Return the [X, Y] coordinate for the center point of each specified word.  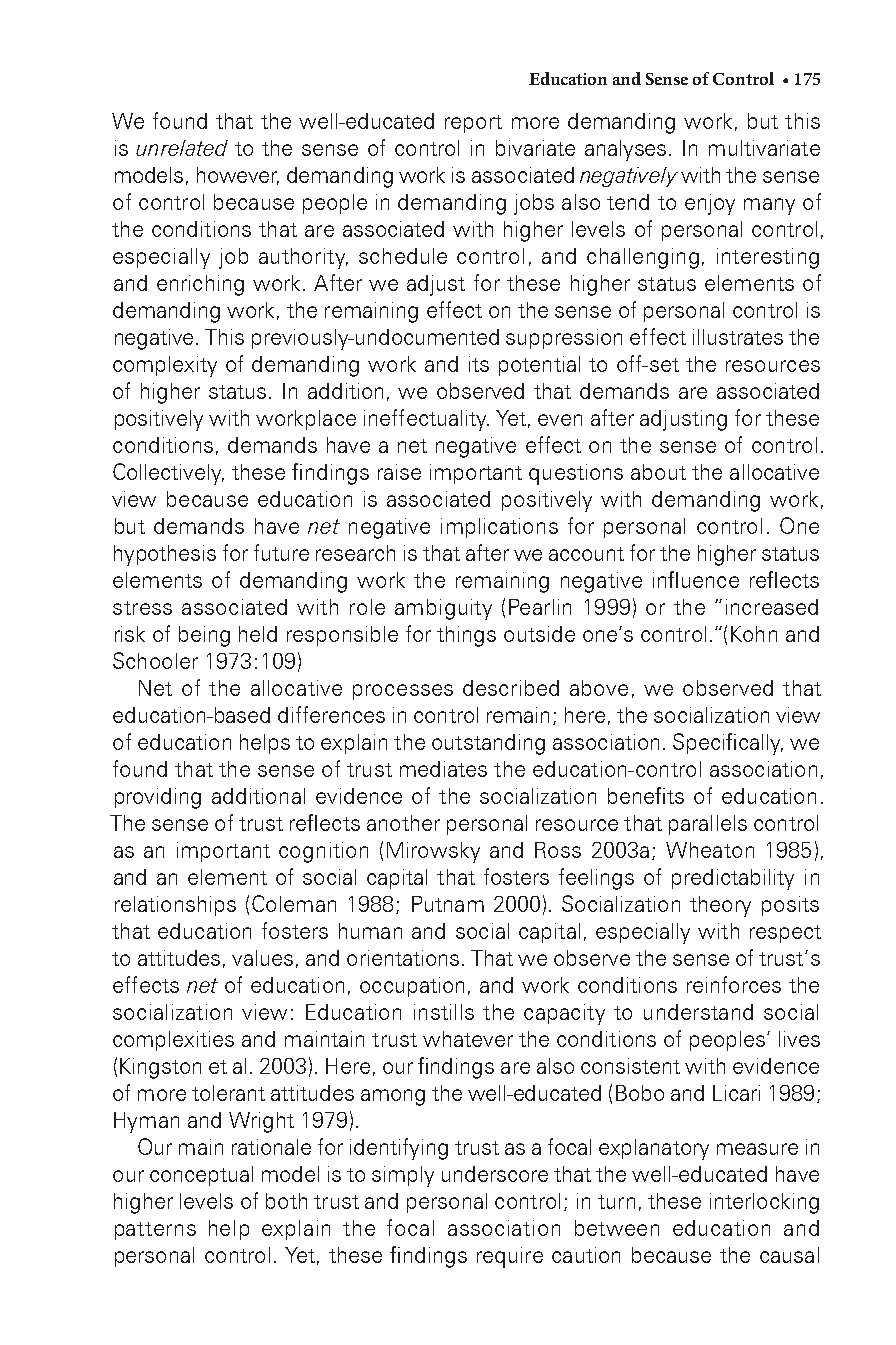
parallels [708, 825]
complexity [165, 366]
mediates [443, 769]
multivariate [764, 148]
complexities [173, 1041]
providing [158, 798]
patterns [155, 1231]
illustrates [738, 337]
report [473, 124]
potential [539, 366]
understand [698, 1012]
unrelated [182, 148]
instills [444, 1012]
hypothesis [165, 555]
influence [696, 579]
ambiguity [443, 609]
